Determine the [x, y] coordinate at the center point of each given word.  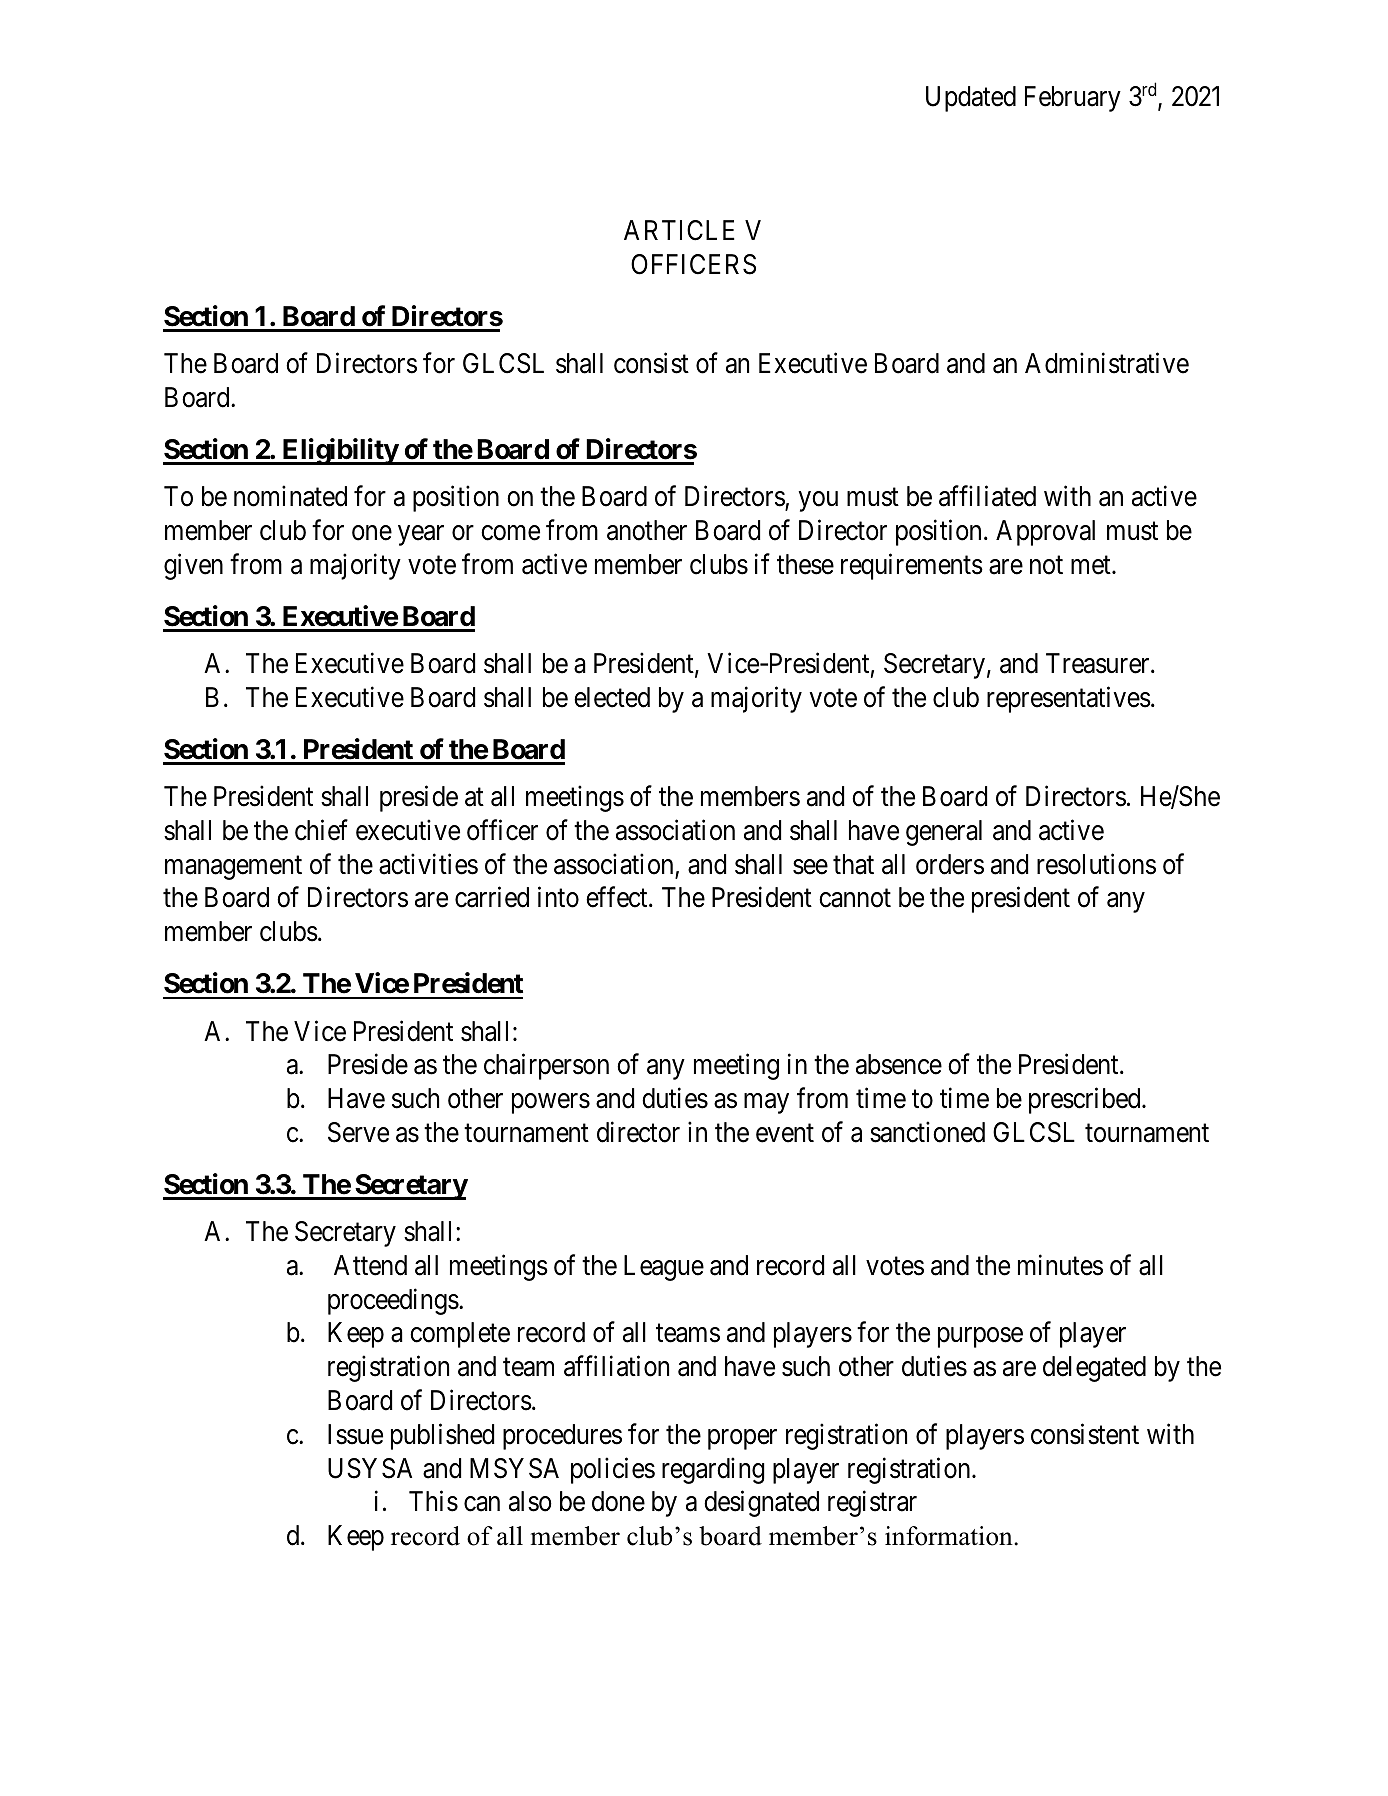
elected [612, 697]
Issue [355, 1434]
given [193, 566]
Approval [1045, 533]
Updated [971, 99]
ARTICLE [679, 230]
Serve [358, 1132]
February [1073, 99]
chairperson [546, 1067]
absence [899, 1064]
